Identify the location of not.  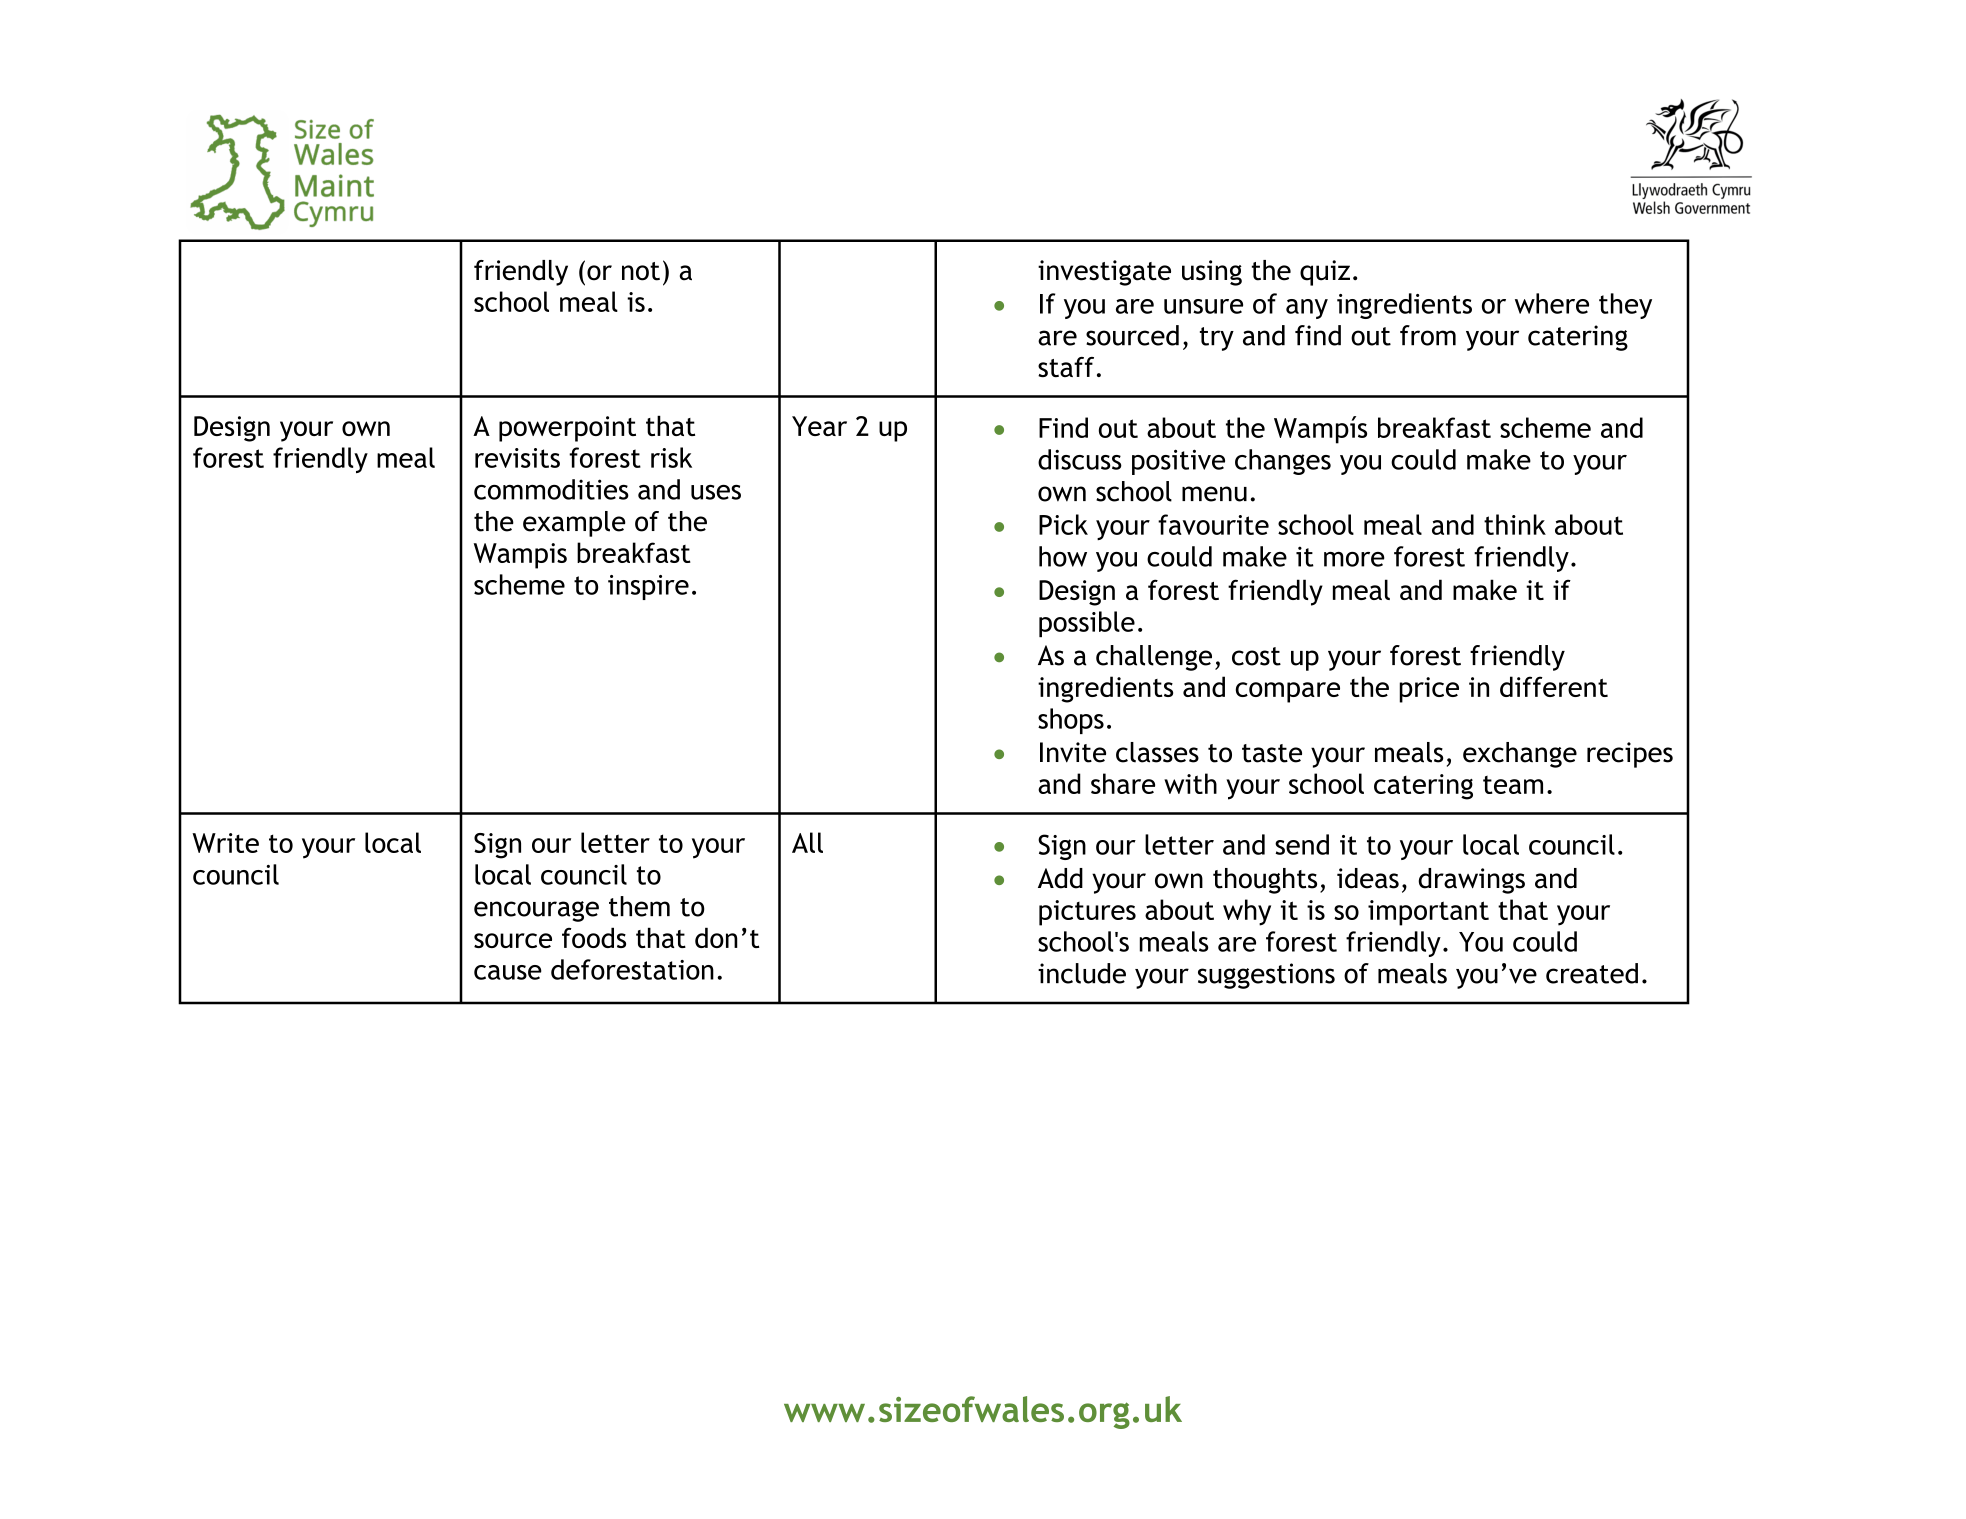
(641, 271).
